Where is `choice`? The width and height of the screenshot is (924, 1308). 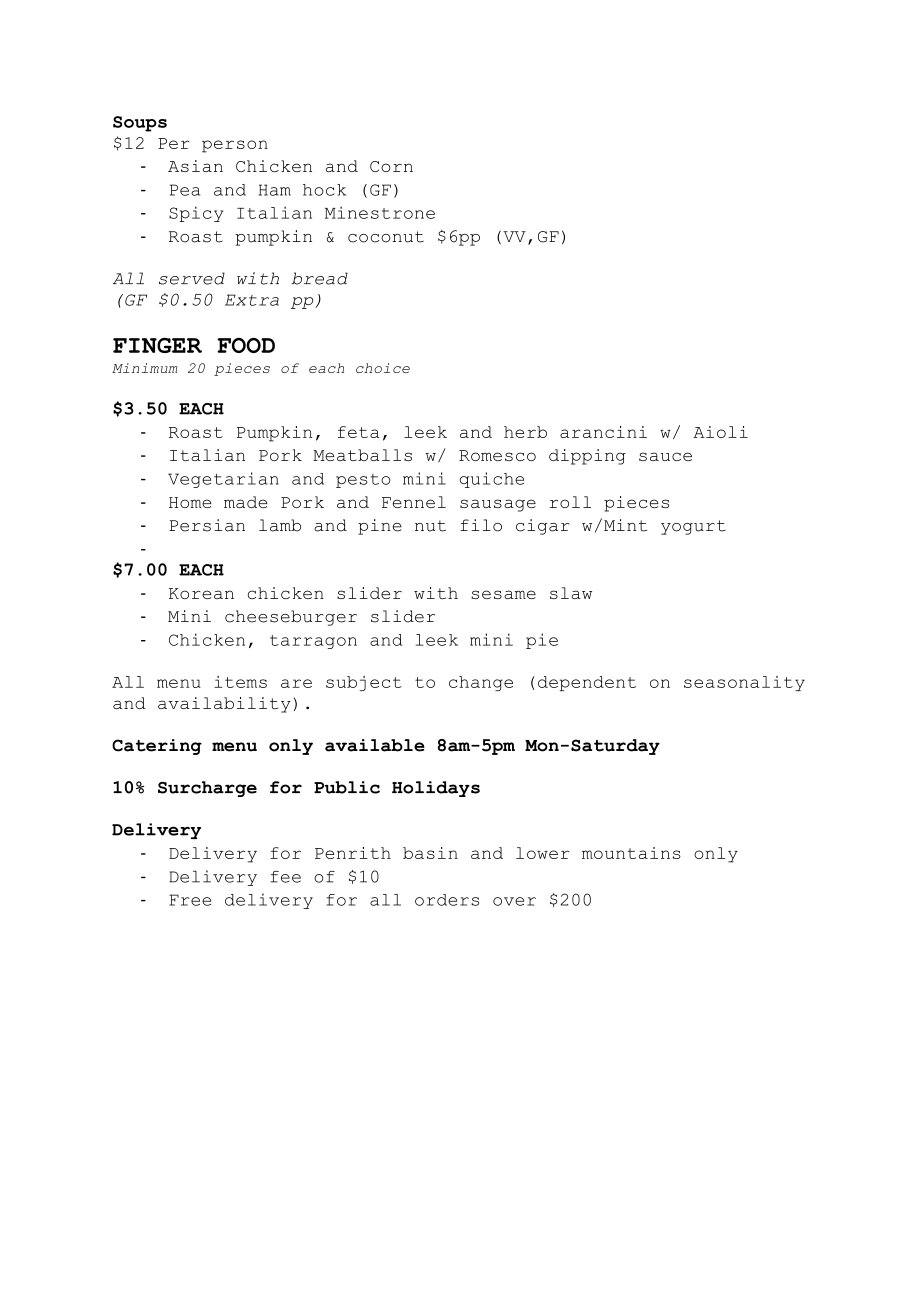 choice is located at coordinates (383, 368).
